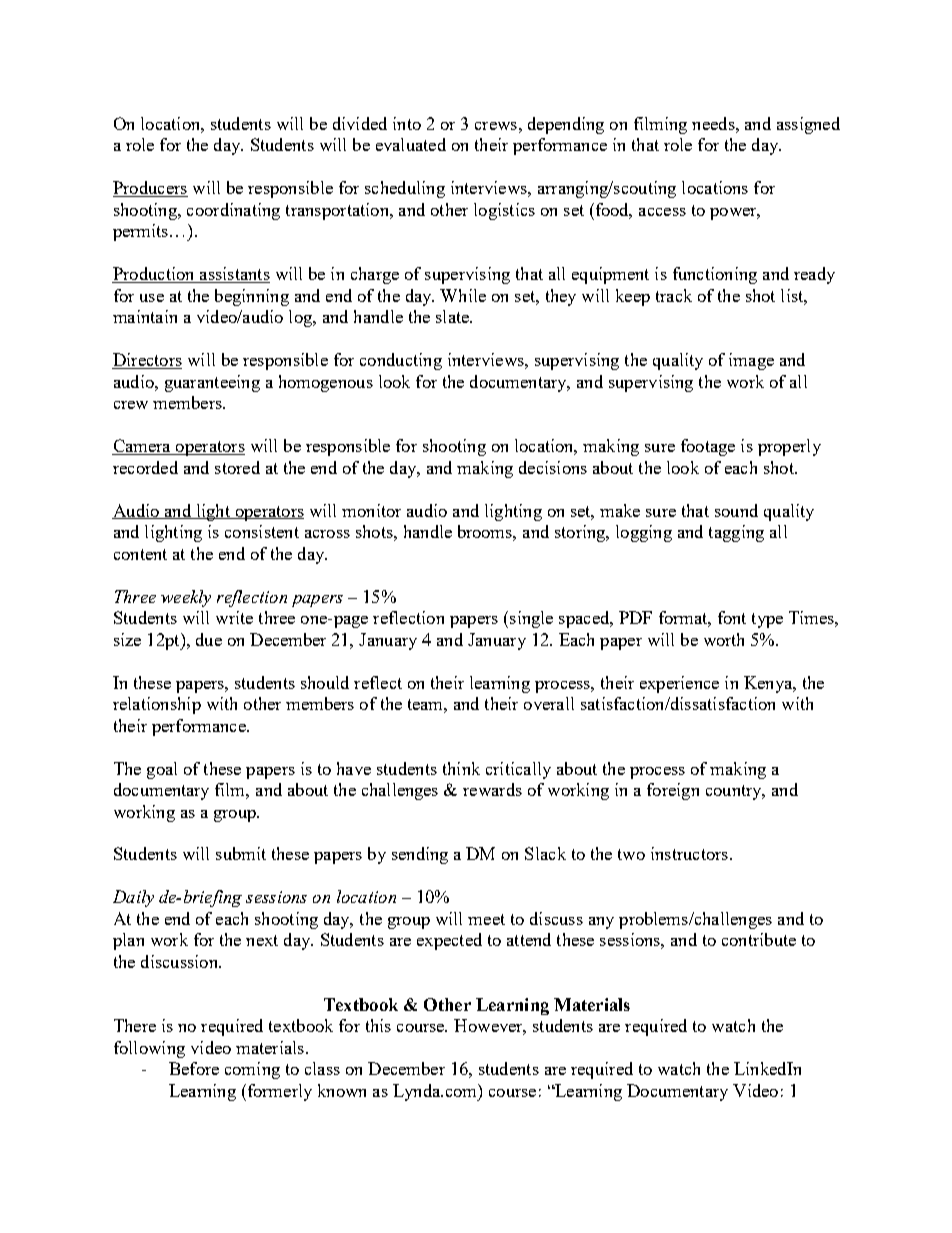 The width and height of the screenshot is (952, 1233). Describe the element at coordinates (553, 467) in the screenshot. I see `decisions` at that location.
